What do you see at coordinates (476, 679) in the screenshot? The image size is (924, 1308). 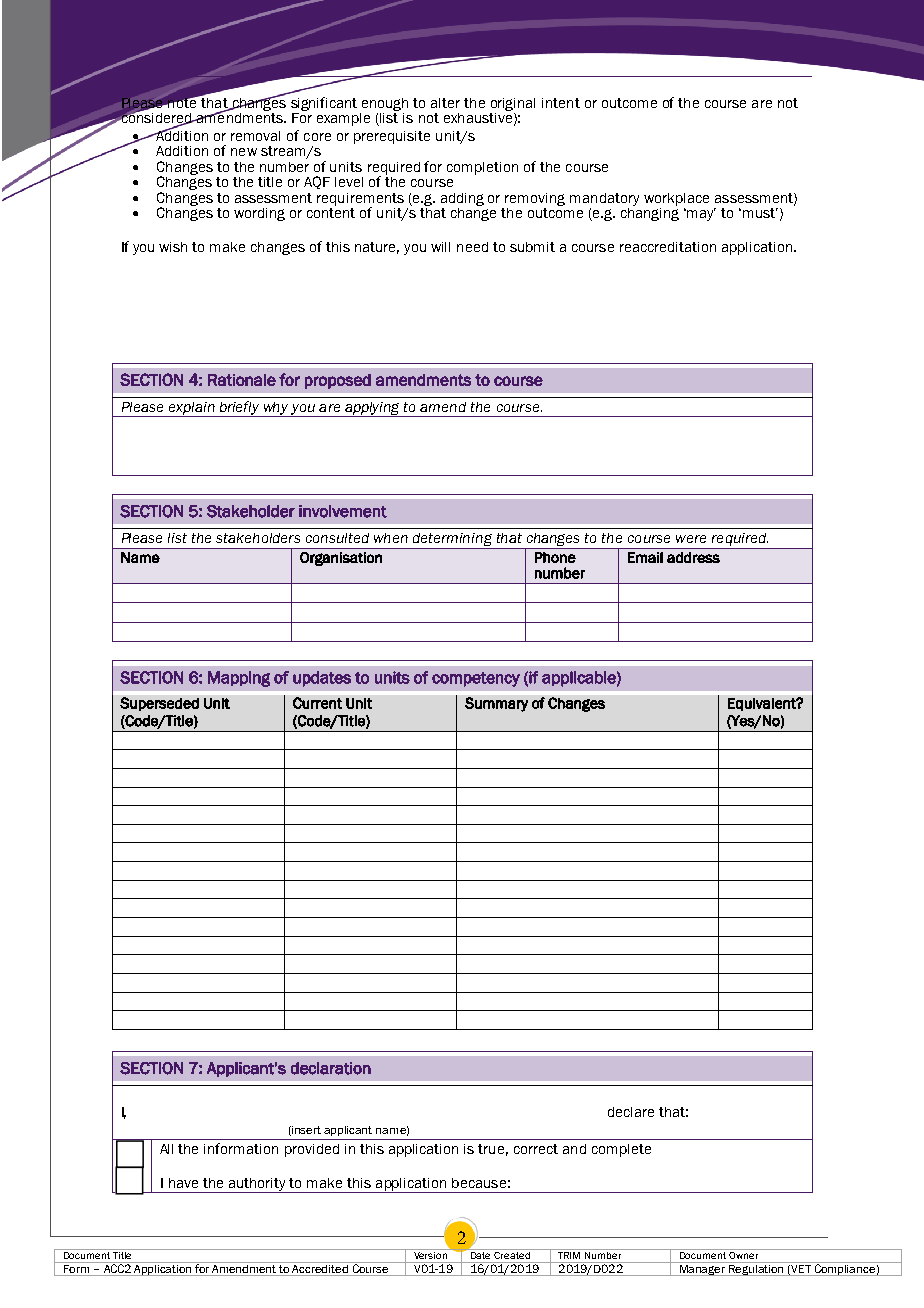 I see `competency` at bounding box center [476, 679].
